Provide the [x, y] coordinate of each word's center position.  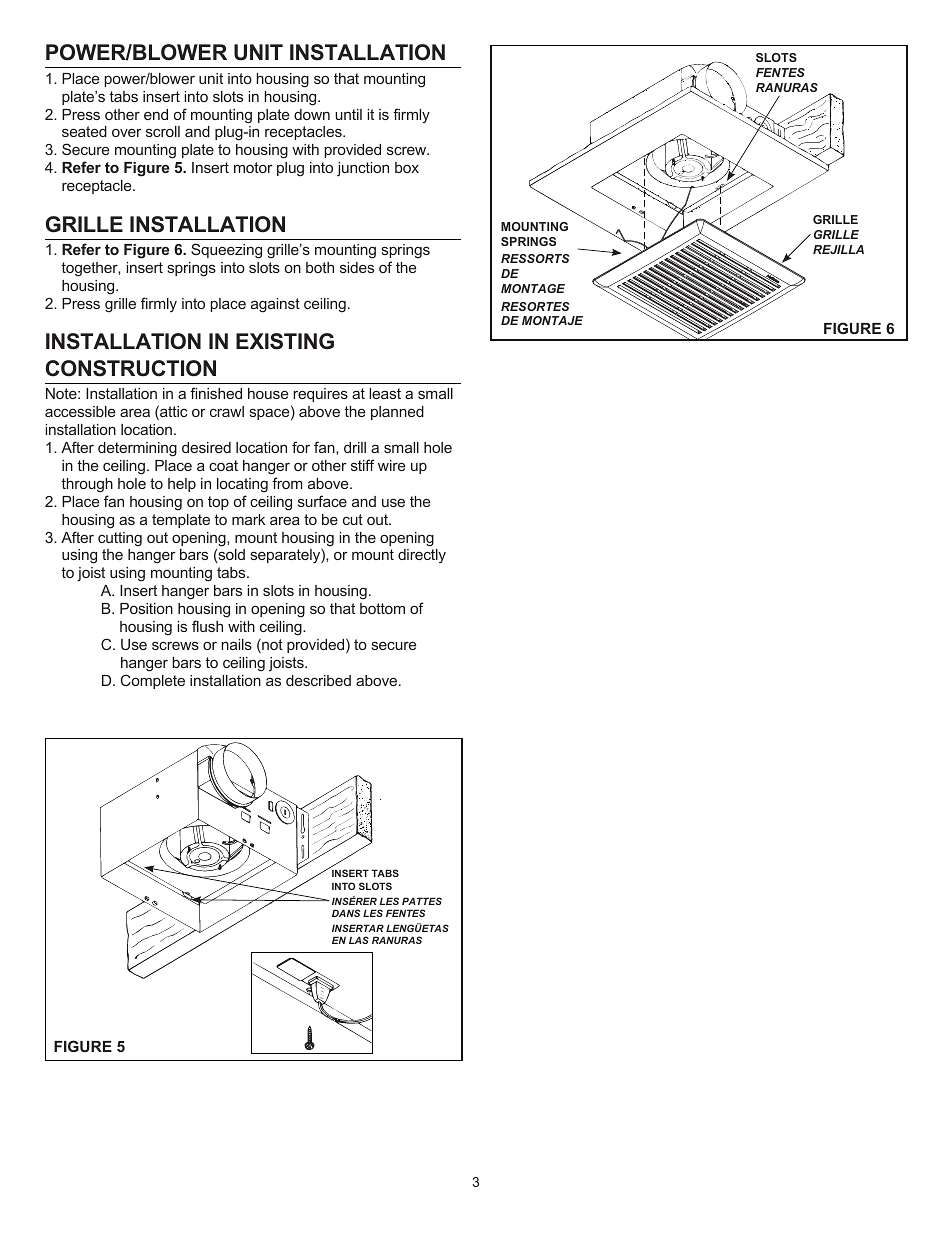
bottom [382, 608]
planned [397, 413]
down [312, 114]
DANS [346, 913]
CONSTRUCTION [131, 368]
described [318, 680]
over [127, 133]
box [407, 167]
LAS [359, 940]
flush [207, 626]
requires [320, 395]
